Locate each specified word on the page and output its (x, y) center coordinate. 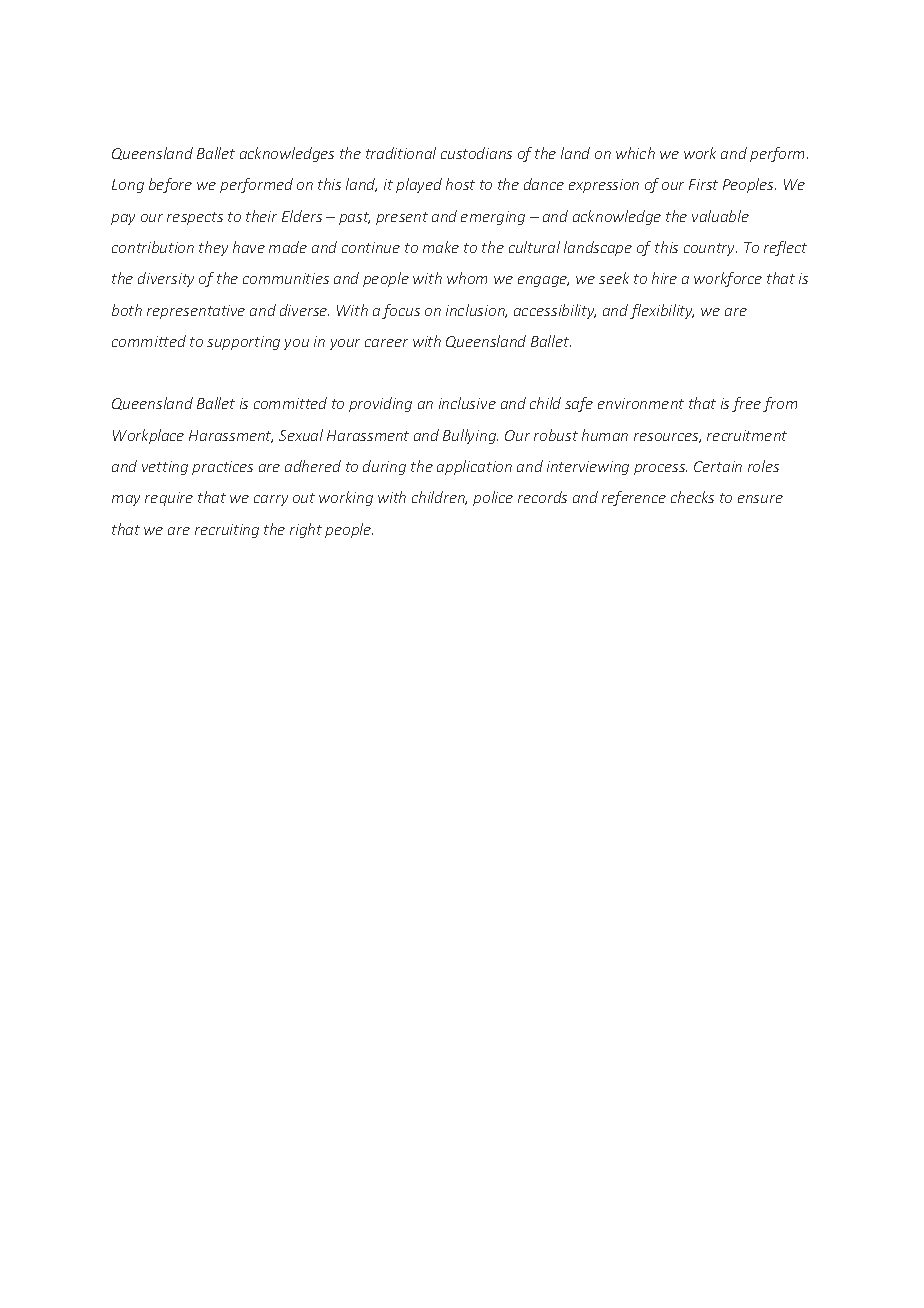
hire (664, 278)
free (746, 404)
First (703, 184)
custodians (476, 153)
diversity (166, 279)
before (170, 185)
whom (467, 278)
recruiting (227, 531)
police (493, 498)
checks (692, 497)
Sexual (301, 435)
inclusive (467, 403)
